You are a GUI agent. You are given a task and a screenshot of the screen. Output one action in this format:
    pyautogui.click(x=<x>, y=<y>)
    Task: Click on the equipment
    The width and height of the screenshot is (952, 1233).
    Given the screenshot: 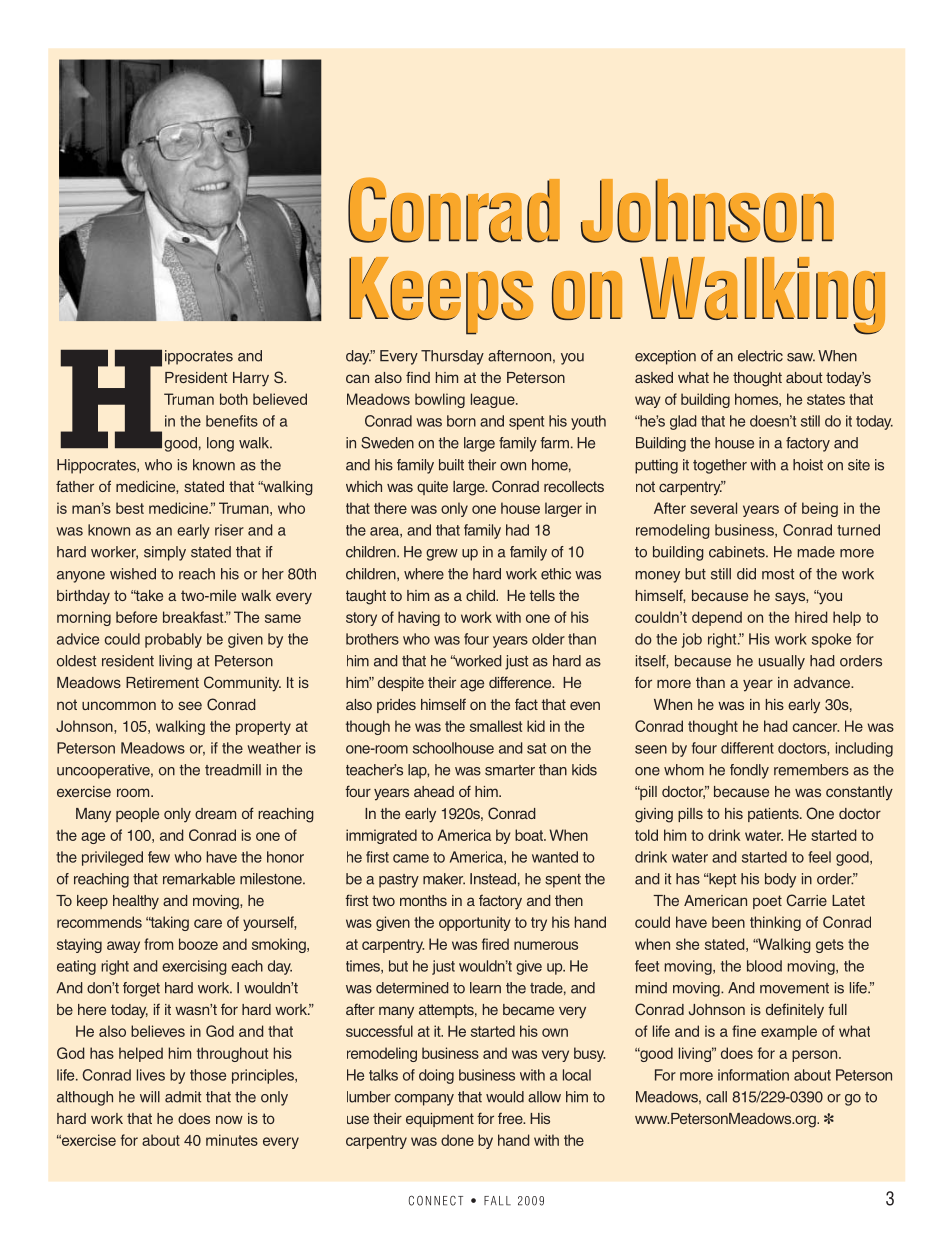 What is the action you would take?
    pyautogui.click(x=440, y=1120)
